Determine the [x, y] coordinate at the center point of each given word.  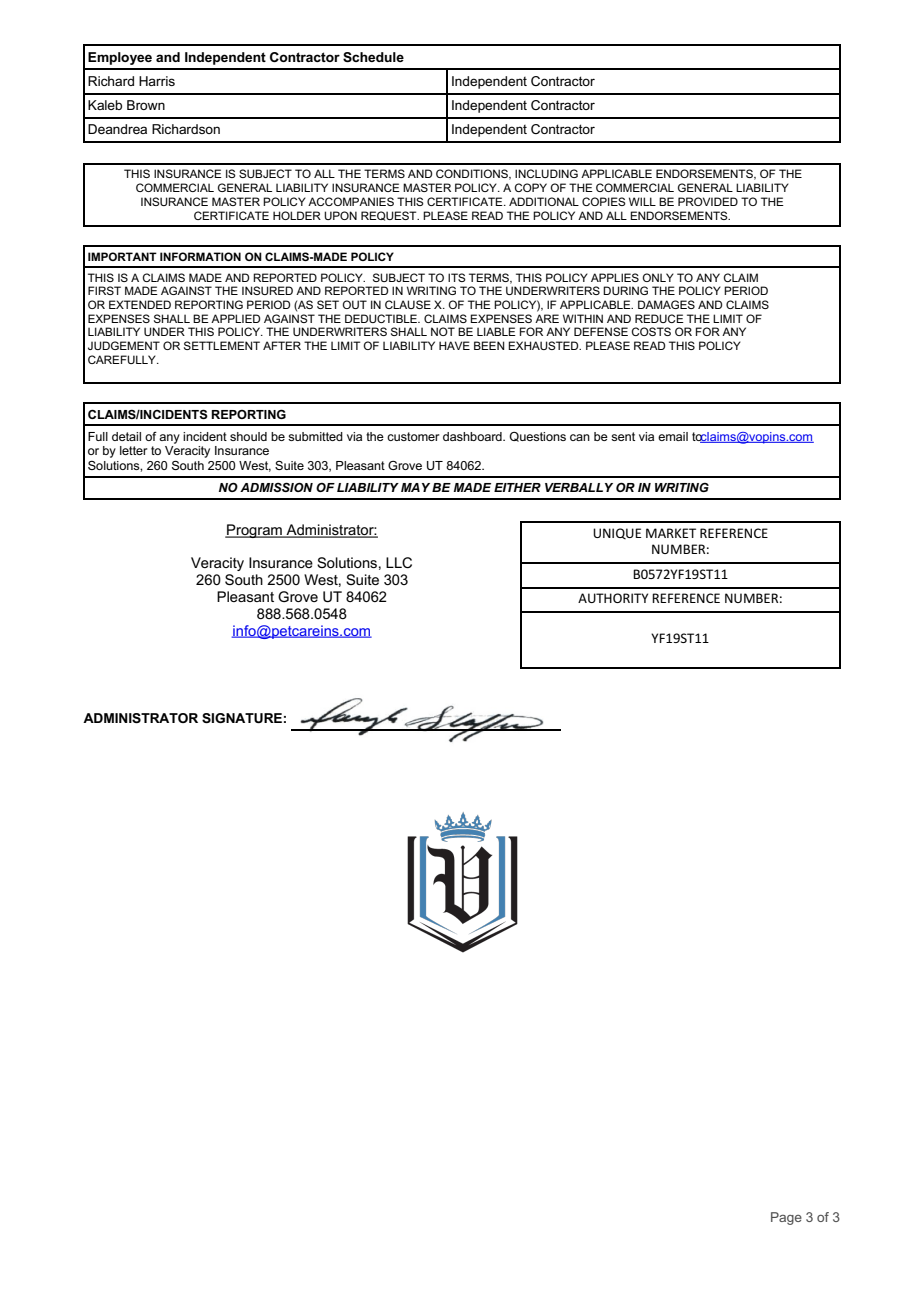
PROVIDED [708, 201]
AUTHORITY [613, 598]
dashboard [473, 436]
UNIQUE [617, 533]
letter [133, 450]
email [673, 436]
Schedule [373, 57]
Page [786, 1218]
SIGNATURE [242, 718]
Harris [157, 81]
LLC [399, 562]
